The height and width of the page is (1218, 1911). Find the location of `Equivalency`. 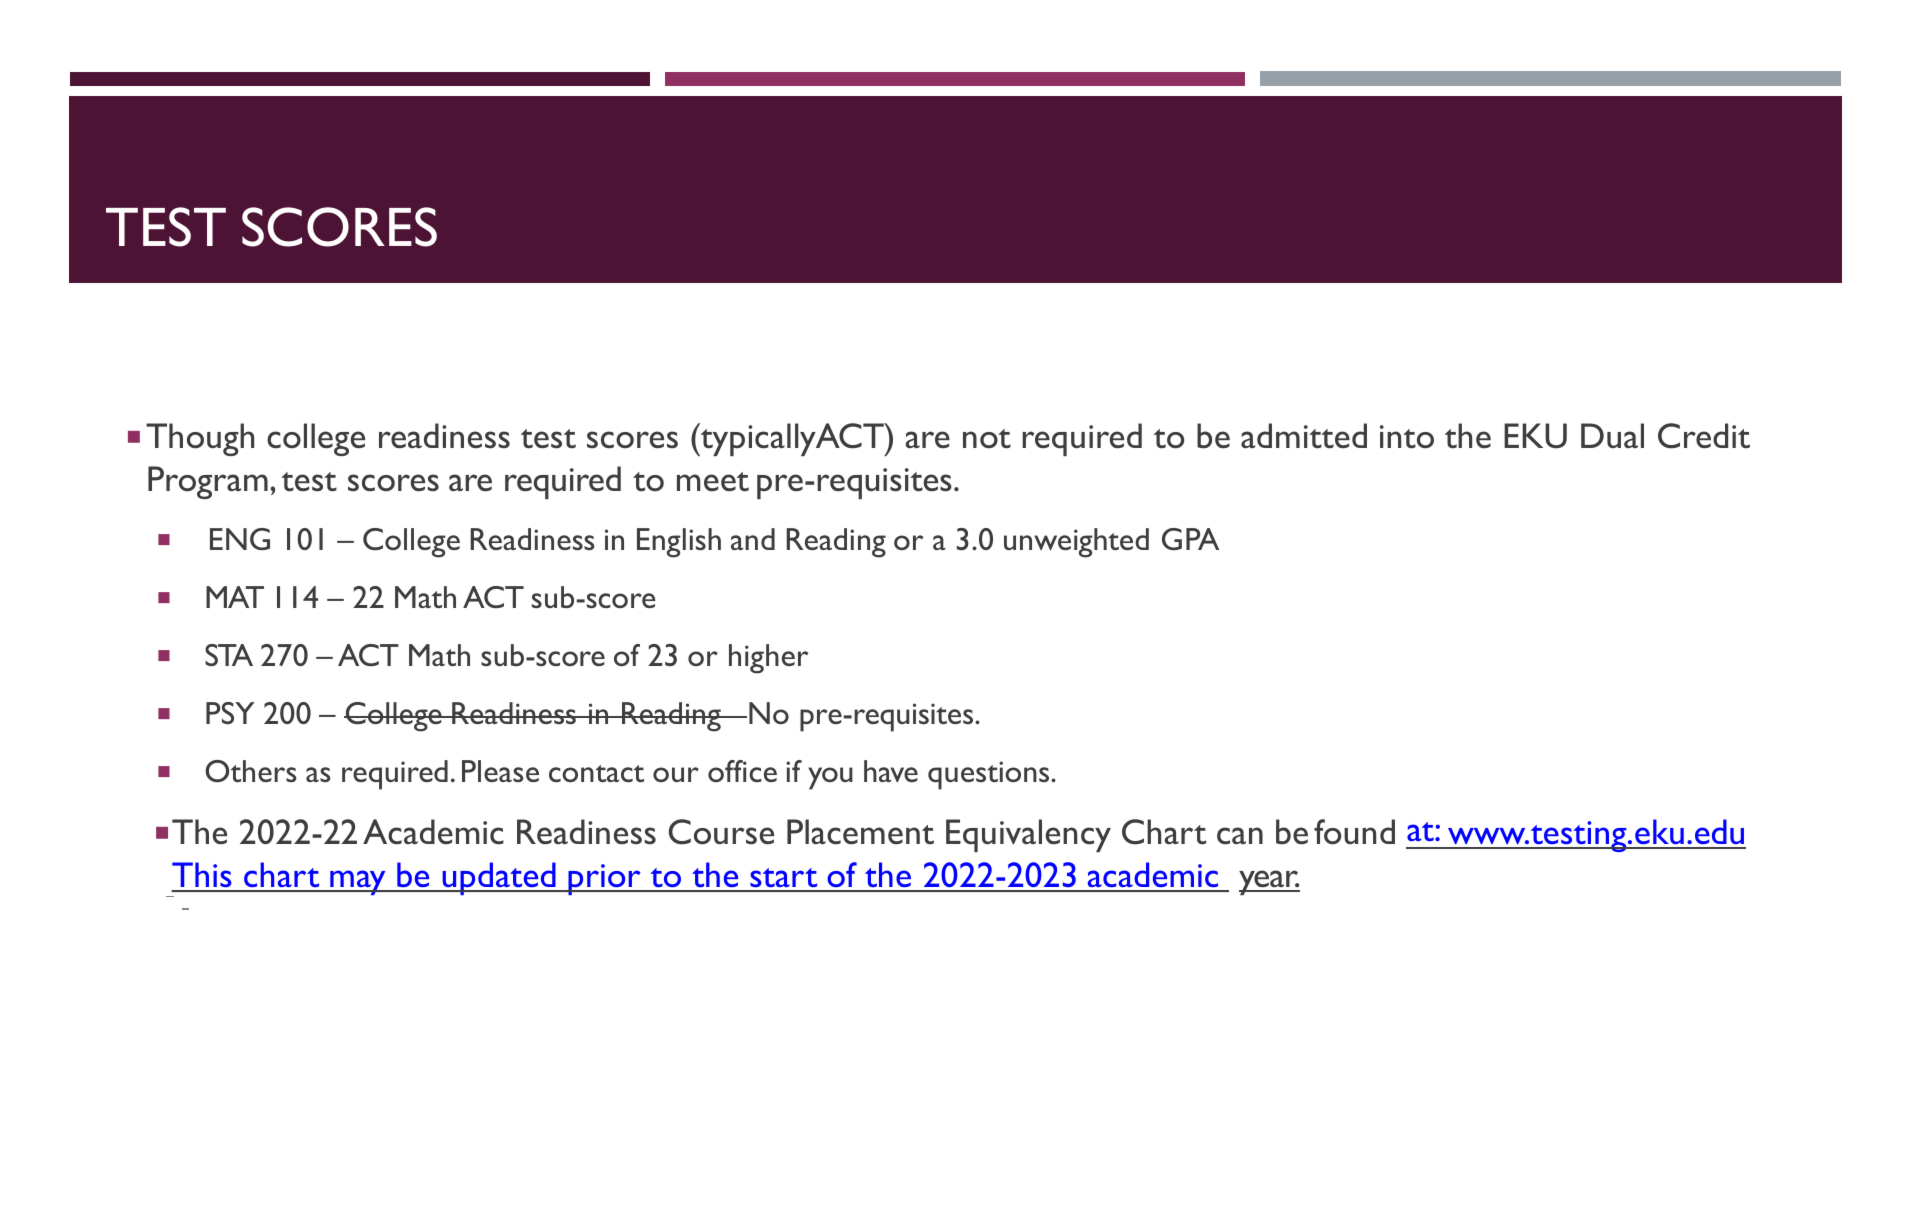

Equivalency is located at coordinates (1028, 835).
